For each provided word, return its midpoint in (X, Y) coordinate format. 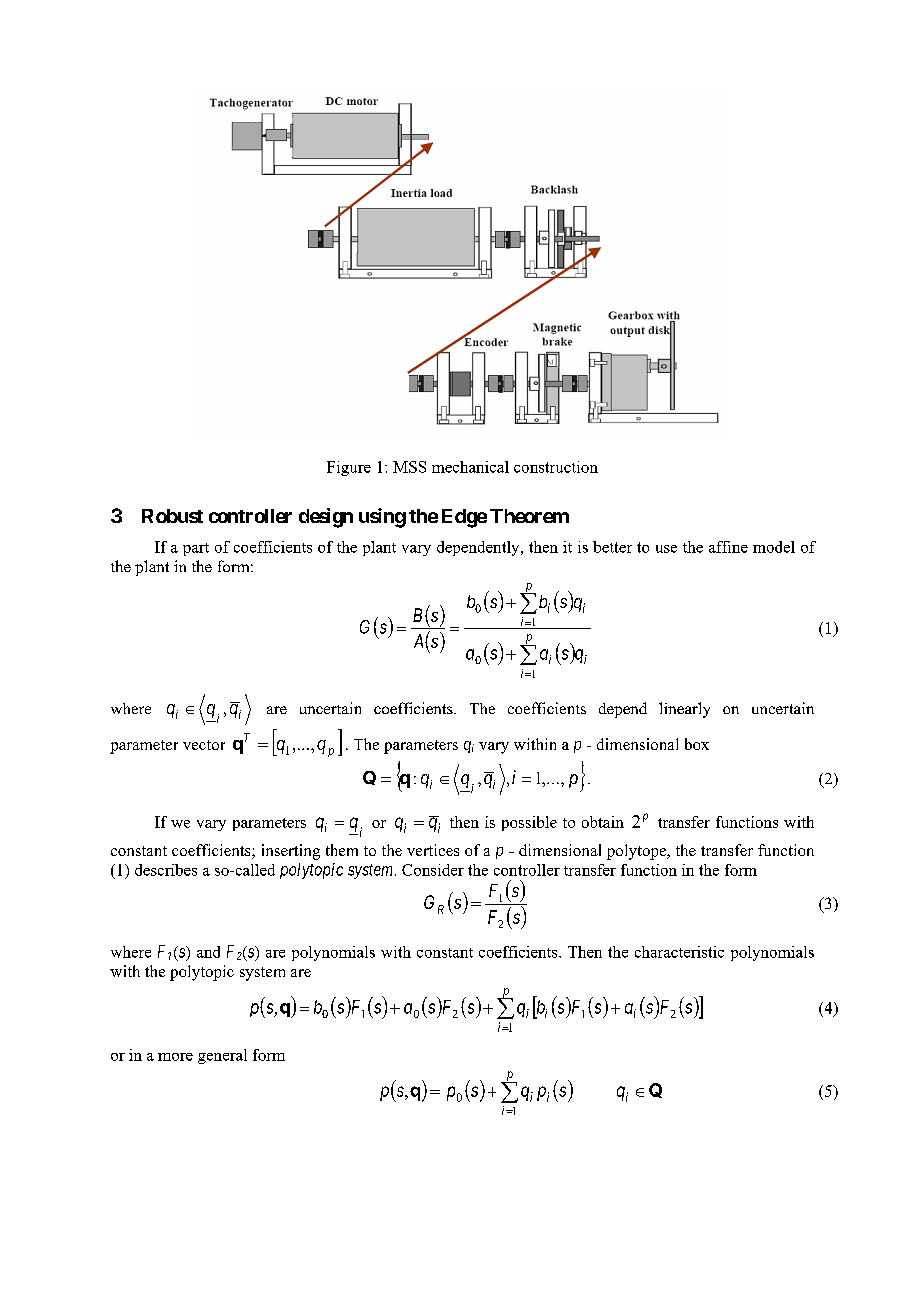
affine (728, 547)
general (222, 1056)
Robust (172, 516)
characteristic (679, 952)
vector (204, 745)
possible (529, 823)
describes (166, 870)
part (196, 549)
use (666, 549)
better (612, 547)
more (175, 1057)
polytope (638, 852)
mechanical (470, 467)
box (697, 744)
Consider (433, 870)
